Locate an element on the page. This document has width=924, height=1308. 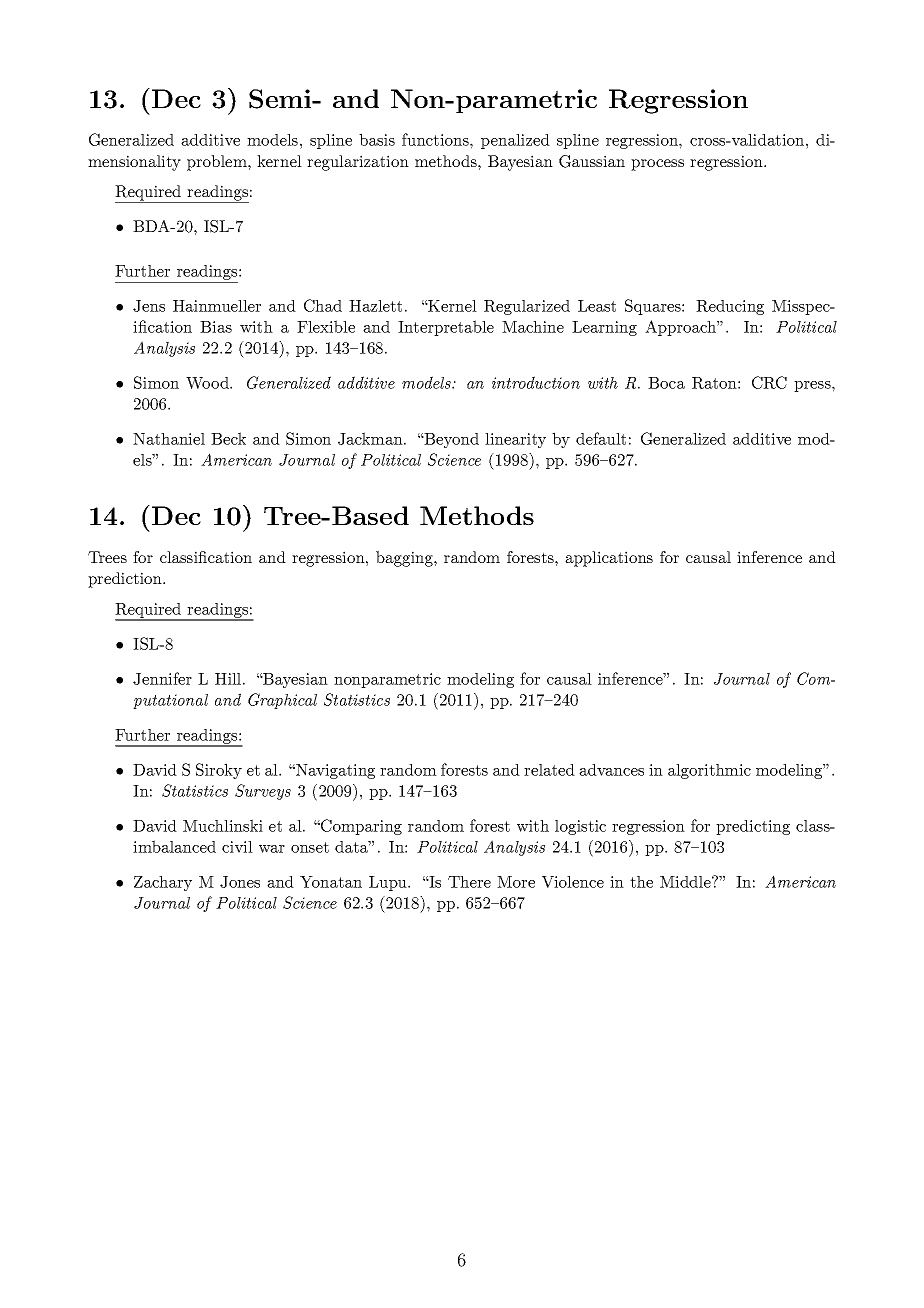
bagging is located at coordinates (405, 559).
